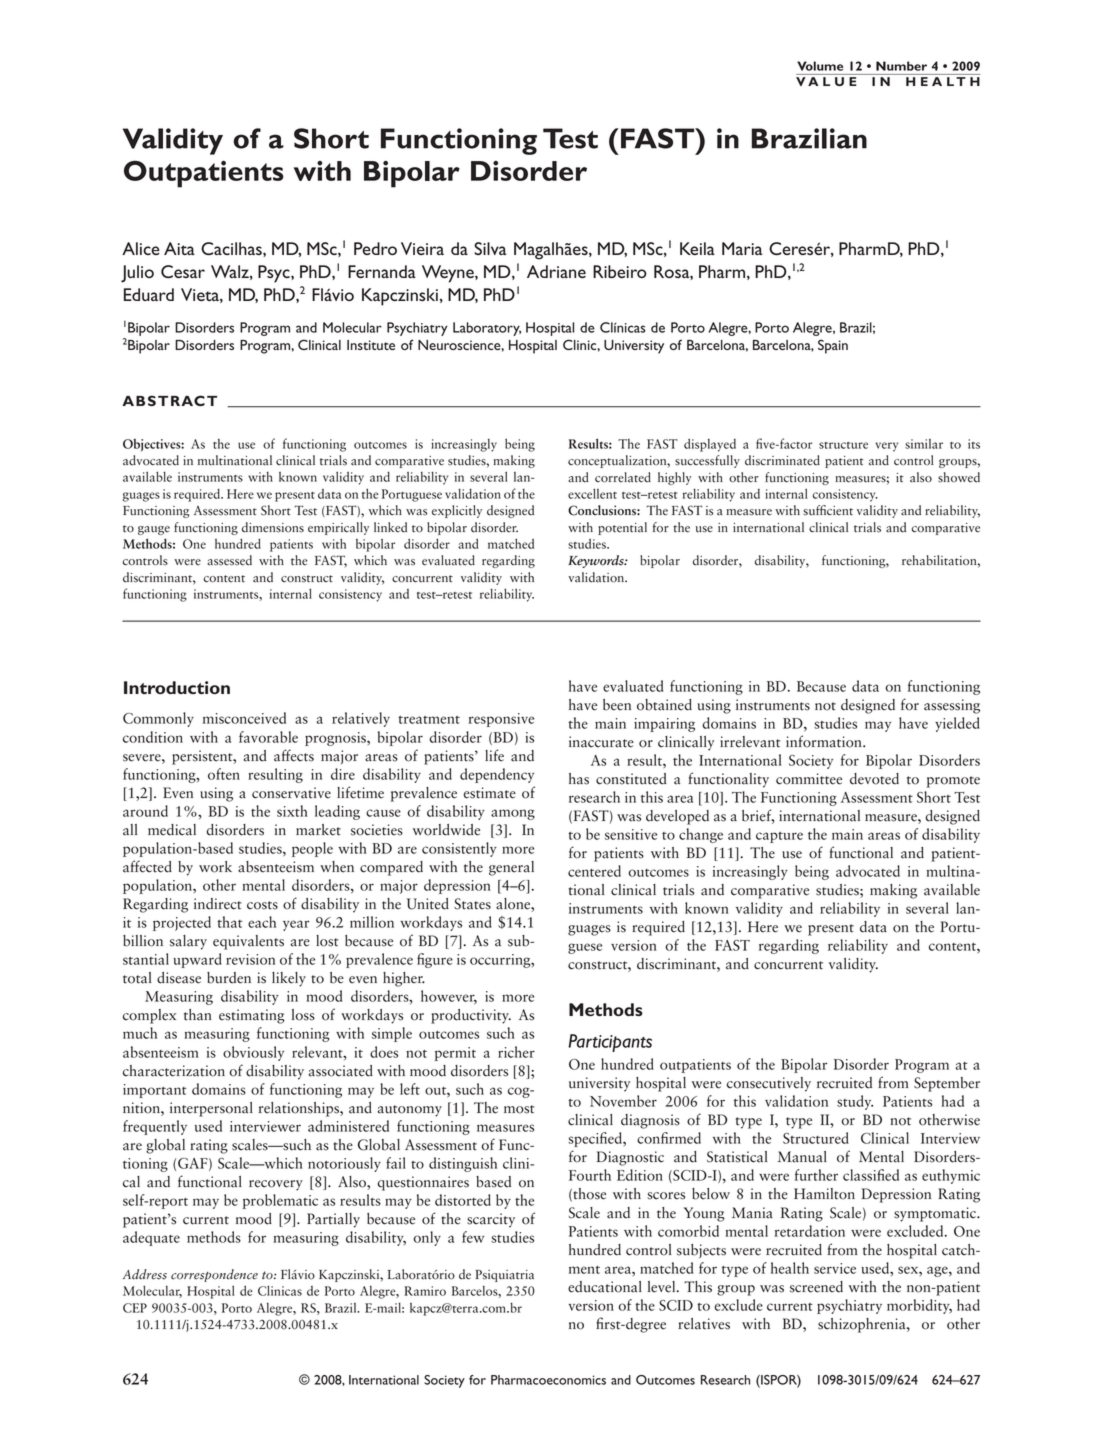 The width and height of the document is (1103, 1454). I want to click on misconceived, so click(244, 718).
